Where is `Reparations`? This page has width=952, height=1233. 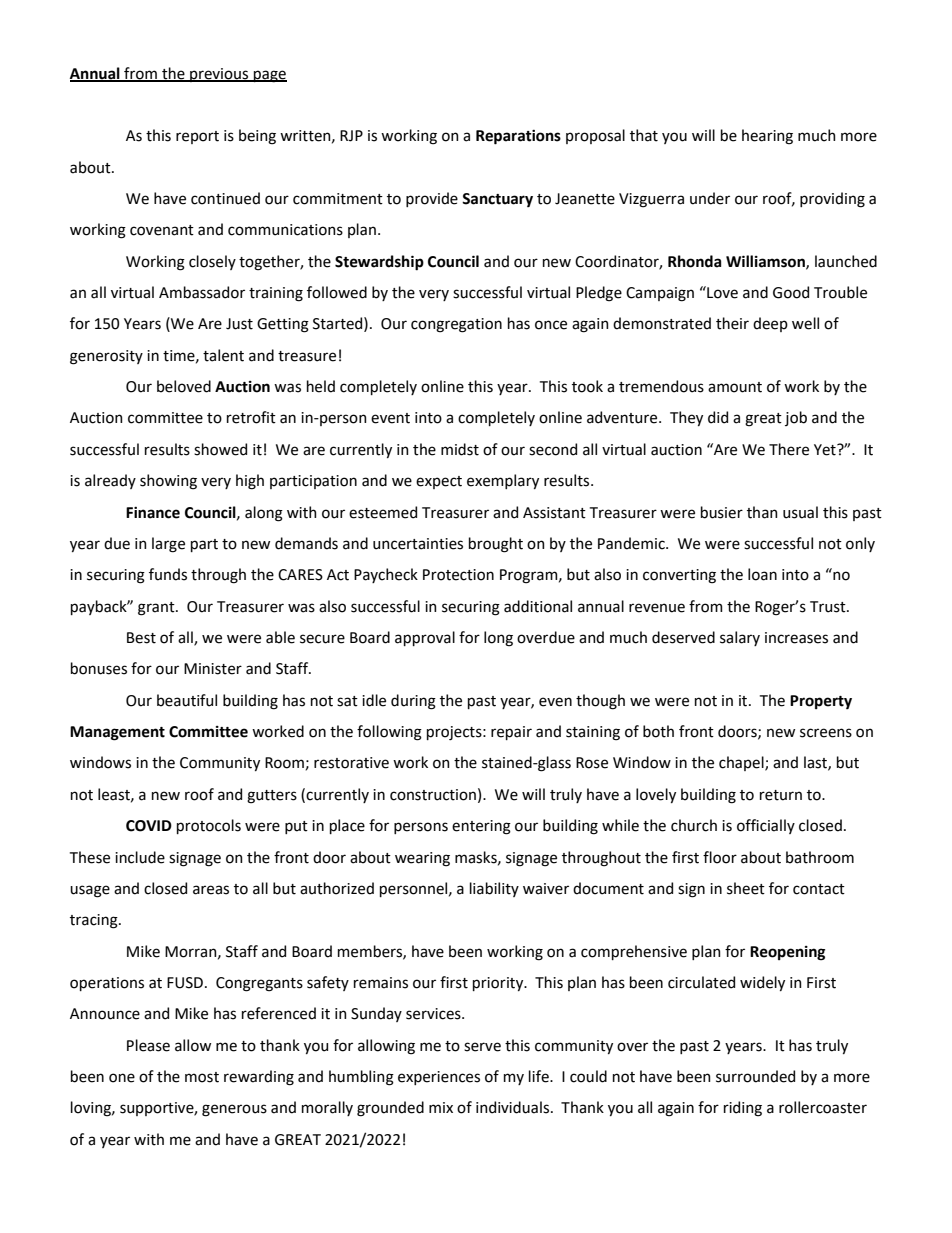
Reparations is located at coordinates (518, 137).
